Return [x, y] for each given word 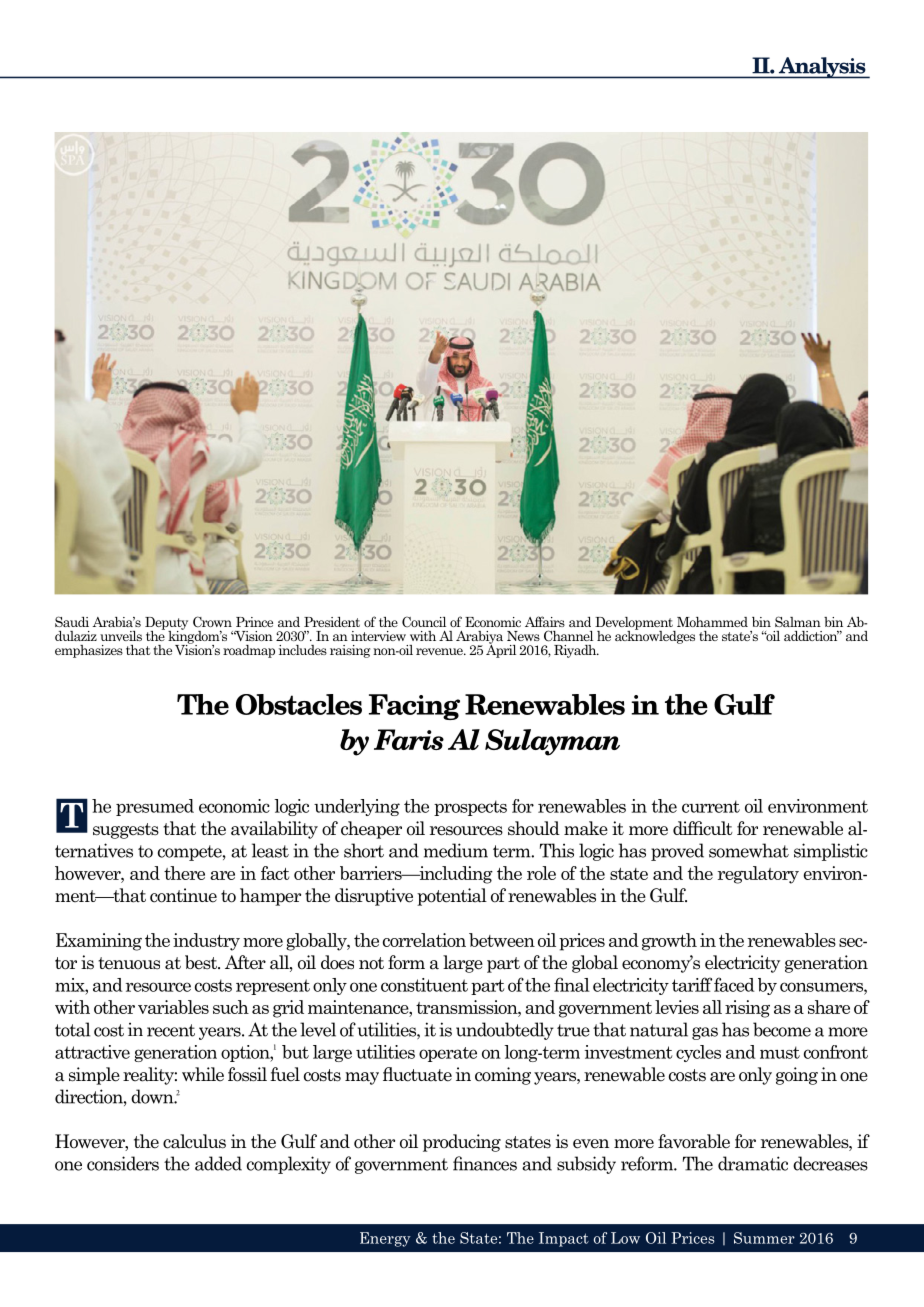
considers [123, 1163]
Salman [798, 621]
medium [456, 850]
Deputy [166, 624]
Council [424, 621]
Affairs [545, 621]
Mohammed [712, 622]
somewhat [749, 850]
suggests [126, 831]
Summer [764, 1238]
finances [485, 1163]
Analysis [822, 68]
